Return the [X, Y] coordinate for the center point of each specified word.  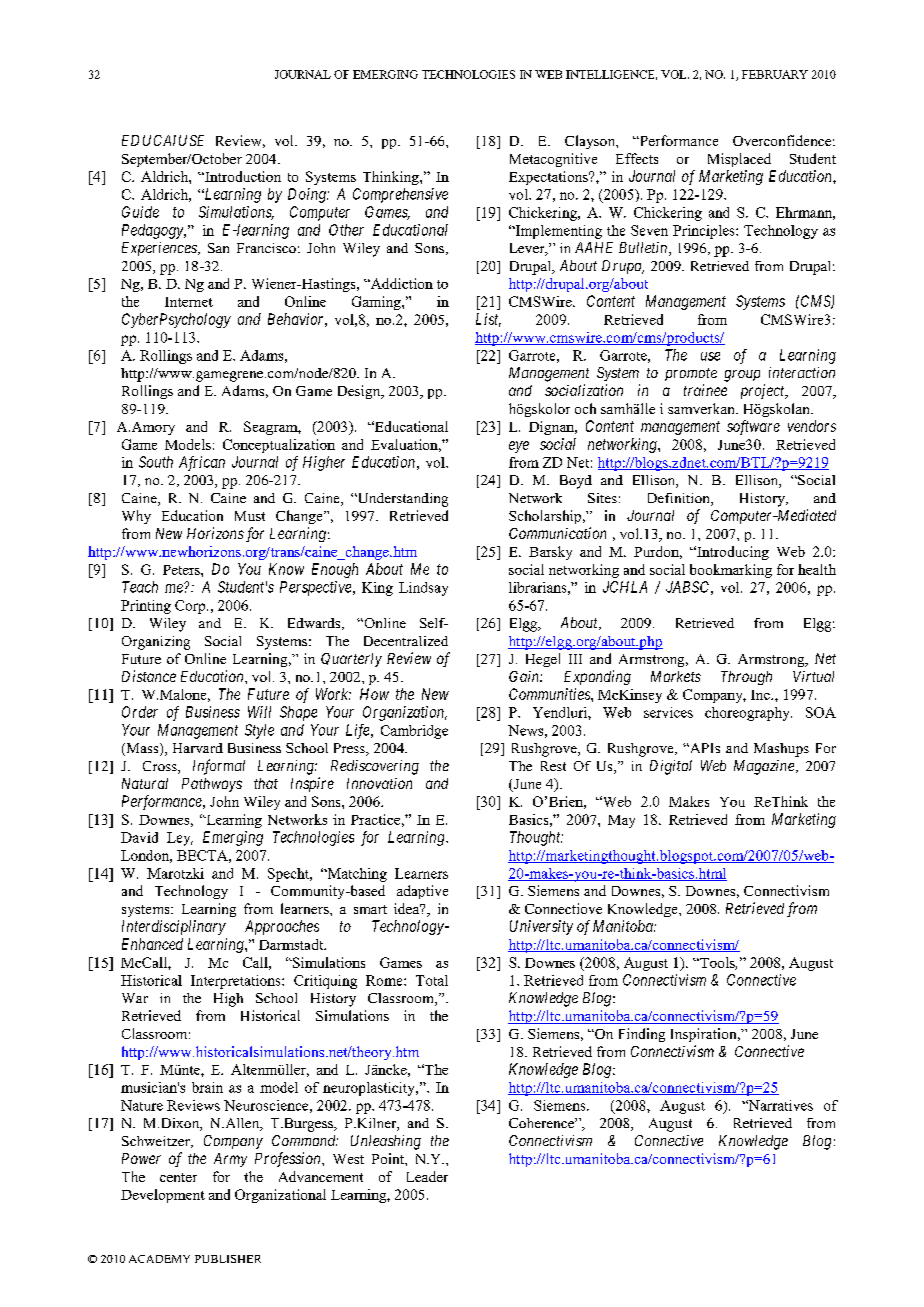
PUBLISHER [228, 1259]
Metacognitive [553, 160]
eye [519, 447]
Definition [680, 499]
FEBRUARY [775, 74]
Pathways [212, 785]
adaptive [422, 892]
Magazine [764, 767]
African [202, 463]
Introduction [242, 176]
